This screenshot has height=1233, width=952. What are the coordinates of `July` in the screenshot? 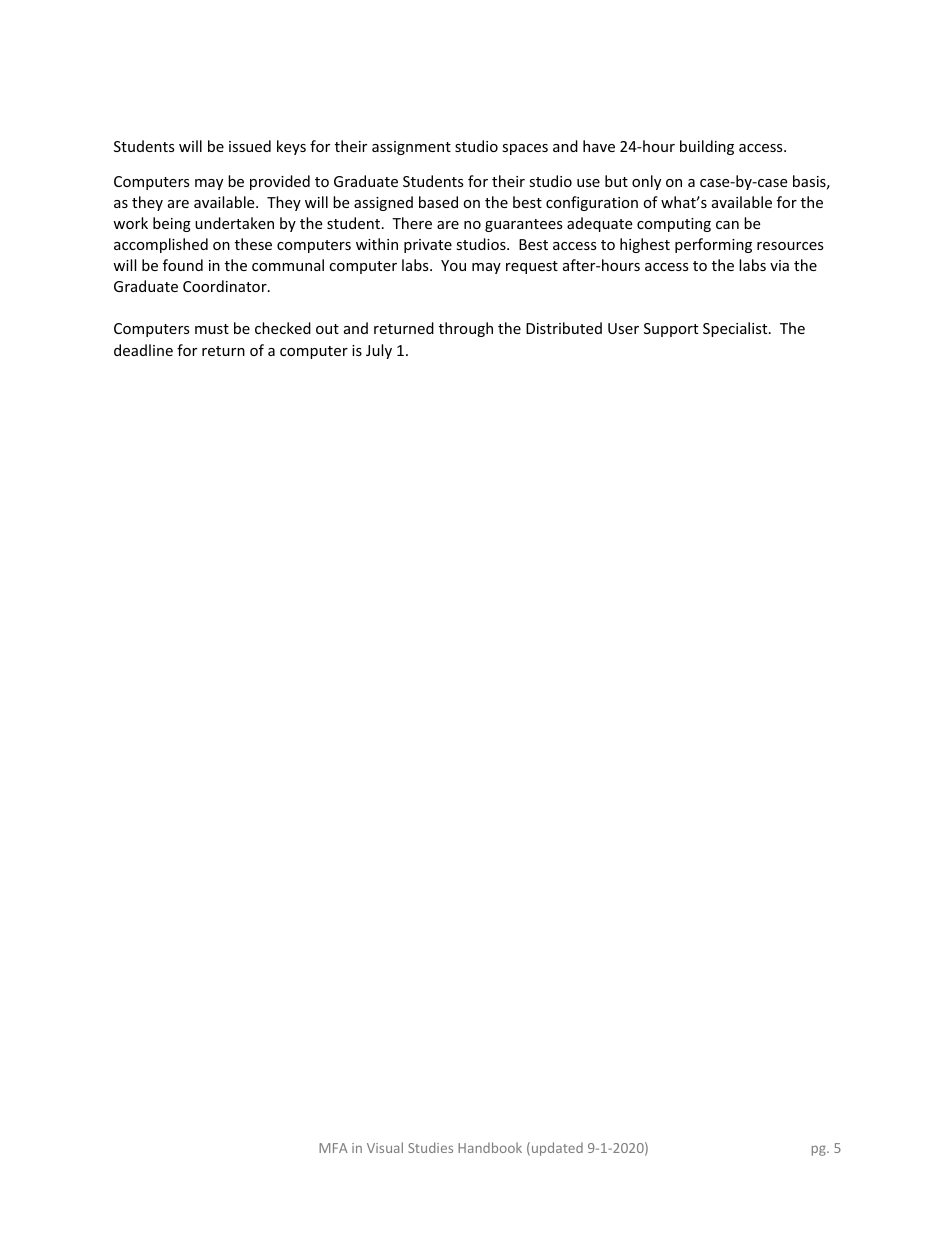 It's located at (379, 351).
